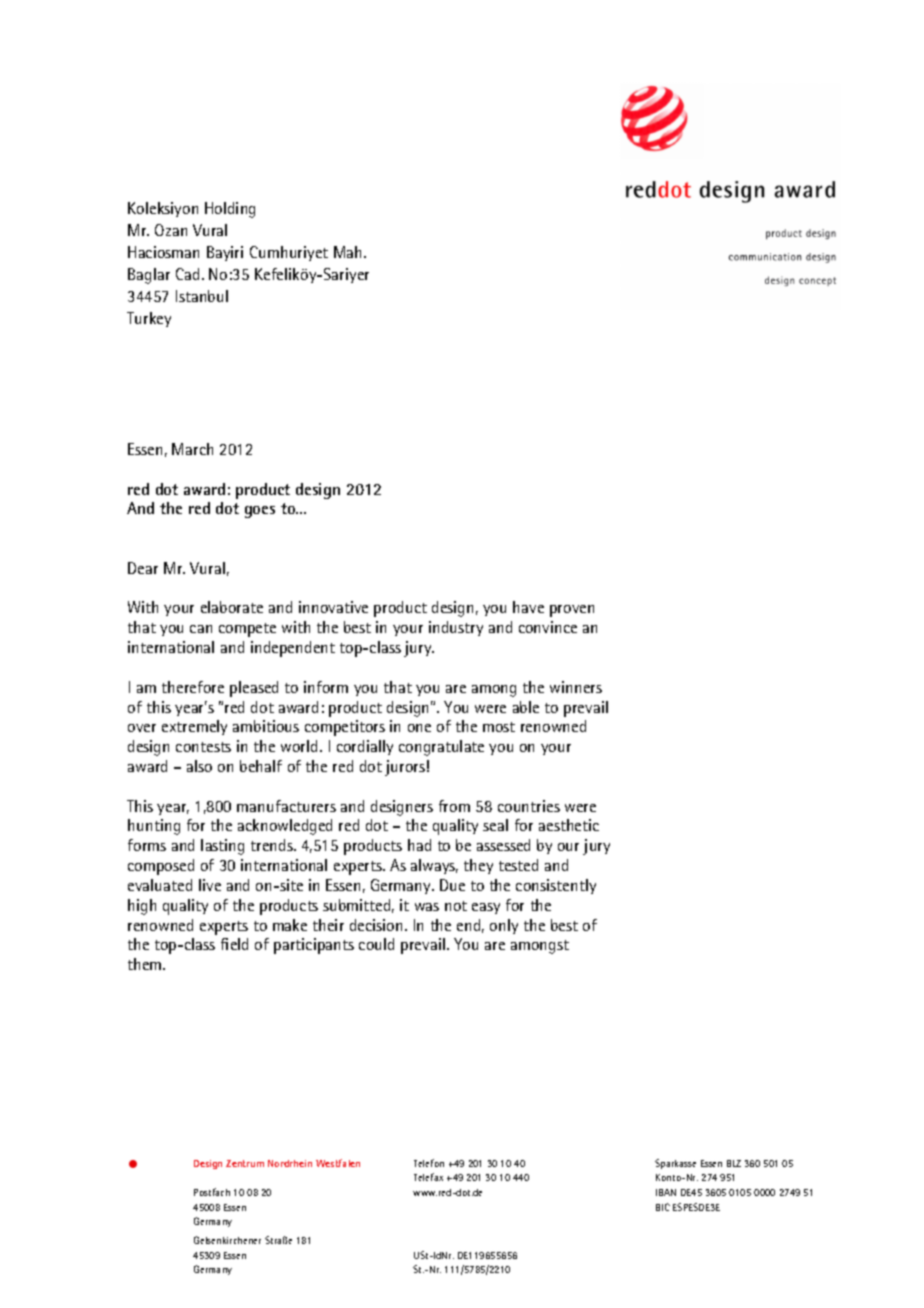 This screenshot has width=924, height=1308. Describe the element at coordinates (171, 230) in the screenshot. I see `Ozan` at that location.
